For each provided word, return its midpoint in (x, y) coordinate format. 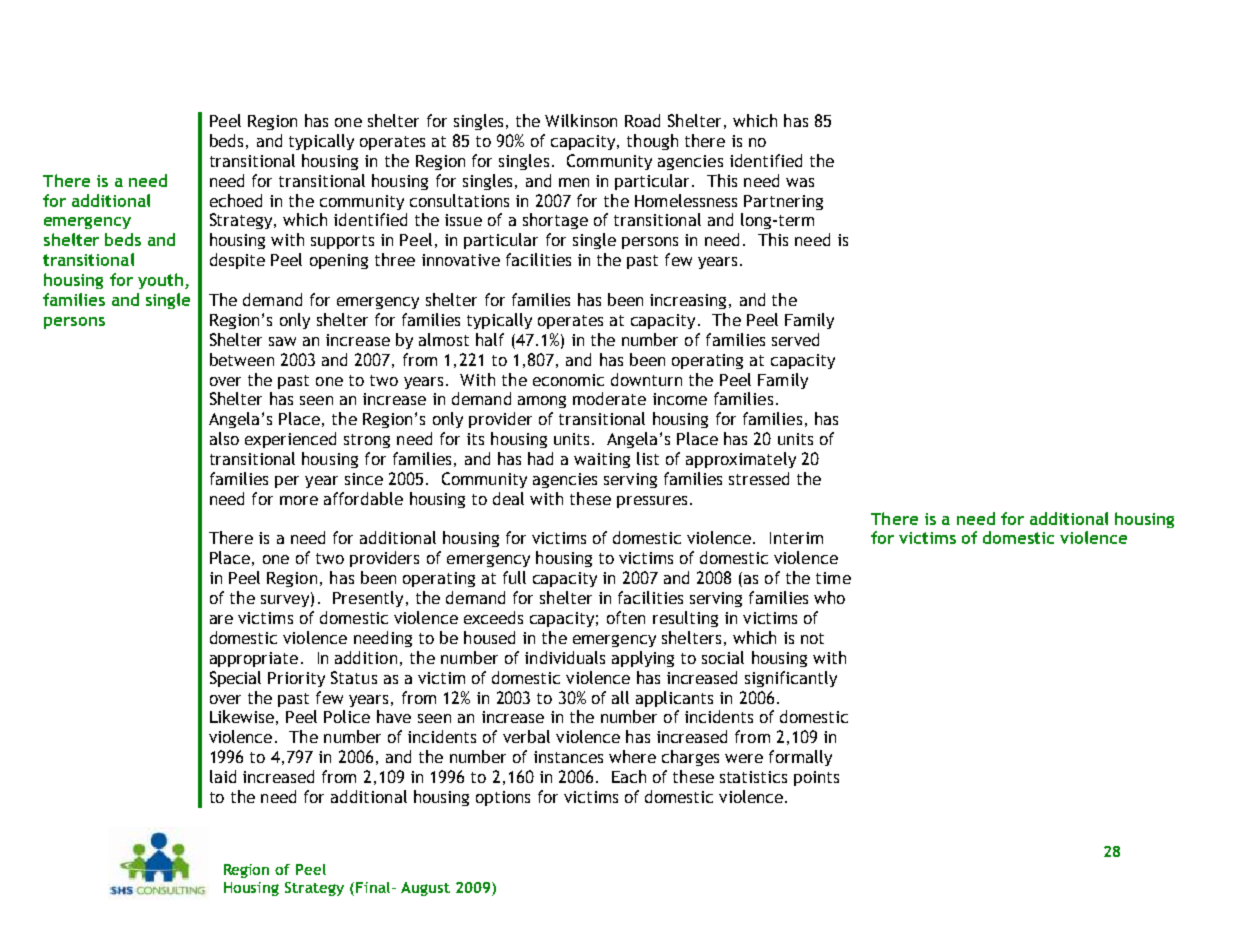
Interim (796, 538)
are (221, 619)
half (490, 339)
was (800, 182)
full (514, 577)
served (795, 339)
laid (223, 776)
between (242, 359)
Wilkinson (581, 120)
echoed (236, 200)
